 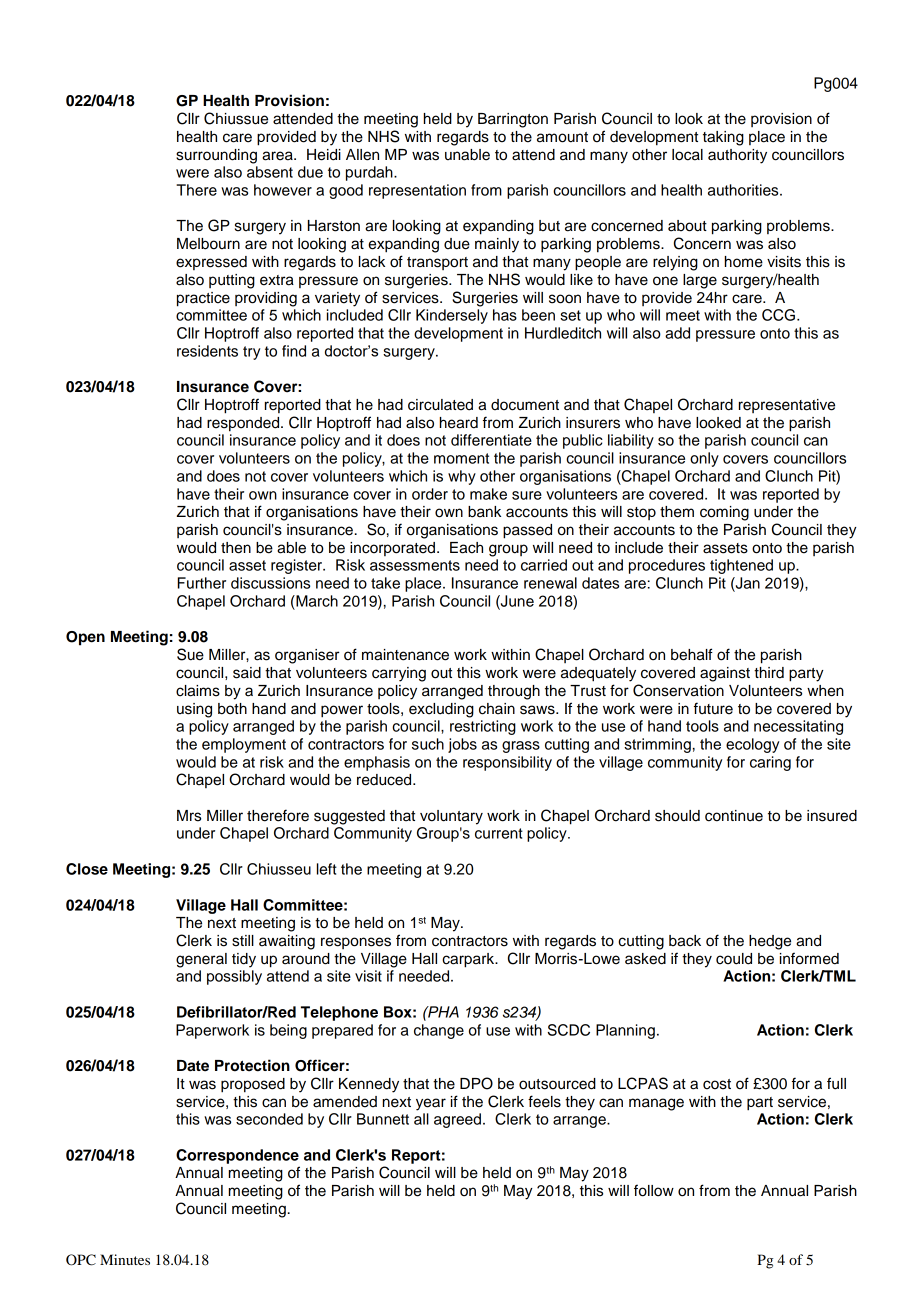 I want to click on representation, so click(x=417, y=191).
